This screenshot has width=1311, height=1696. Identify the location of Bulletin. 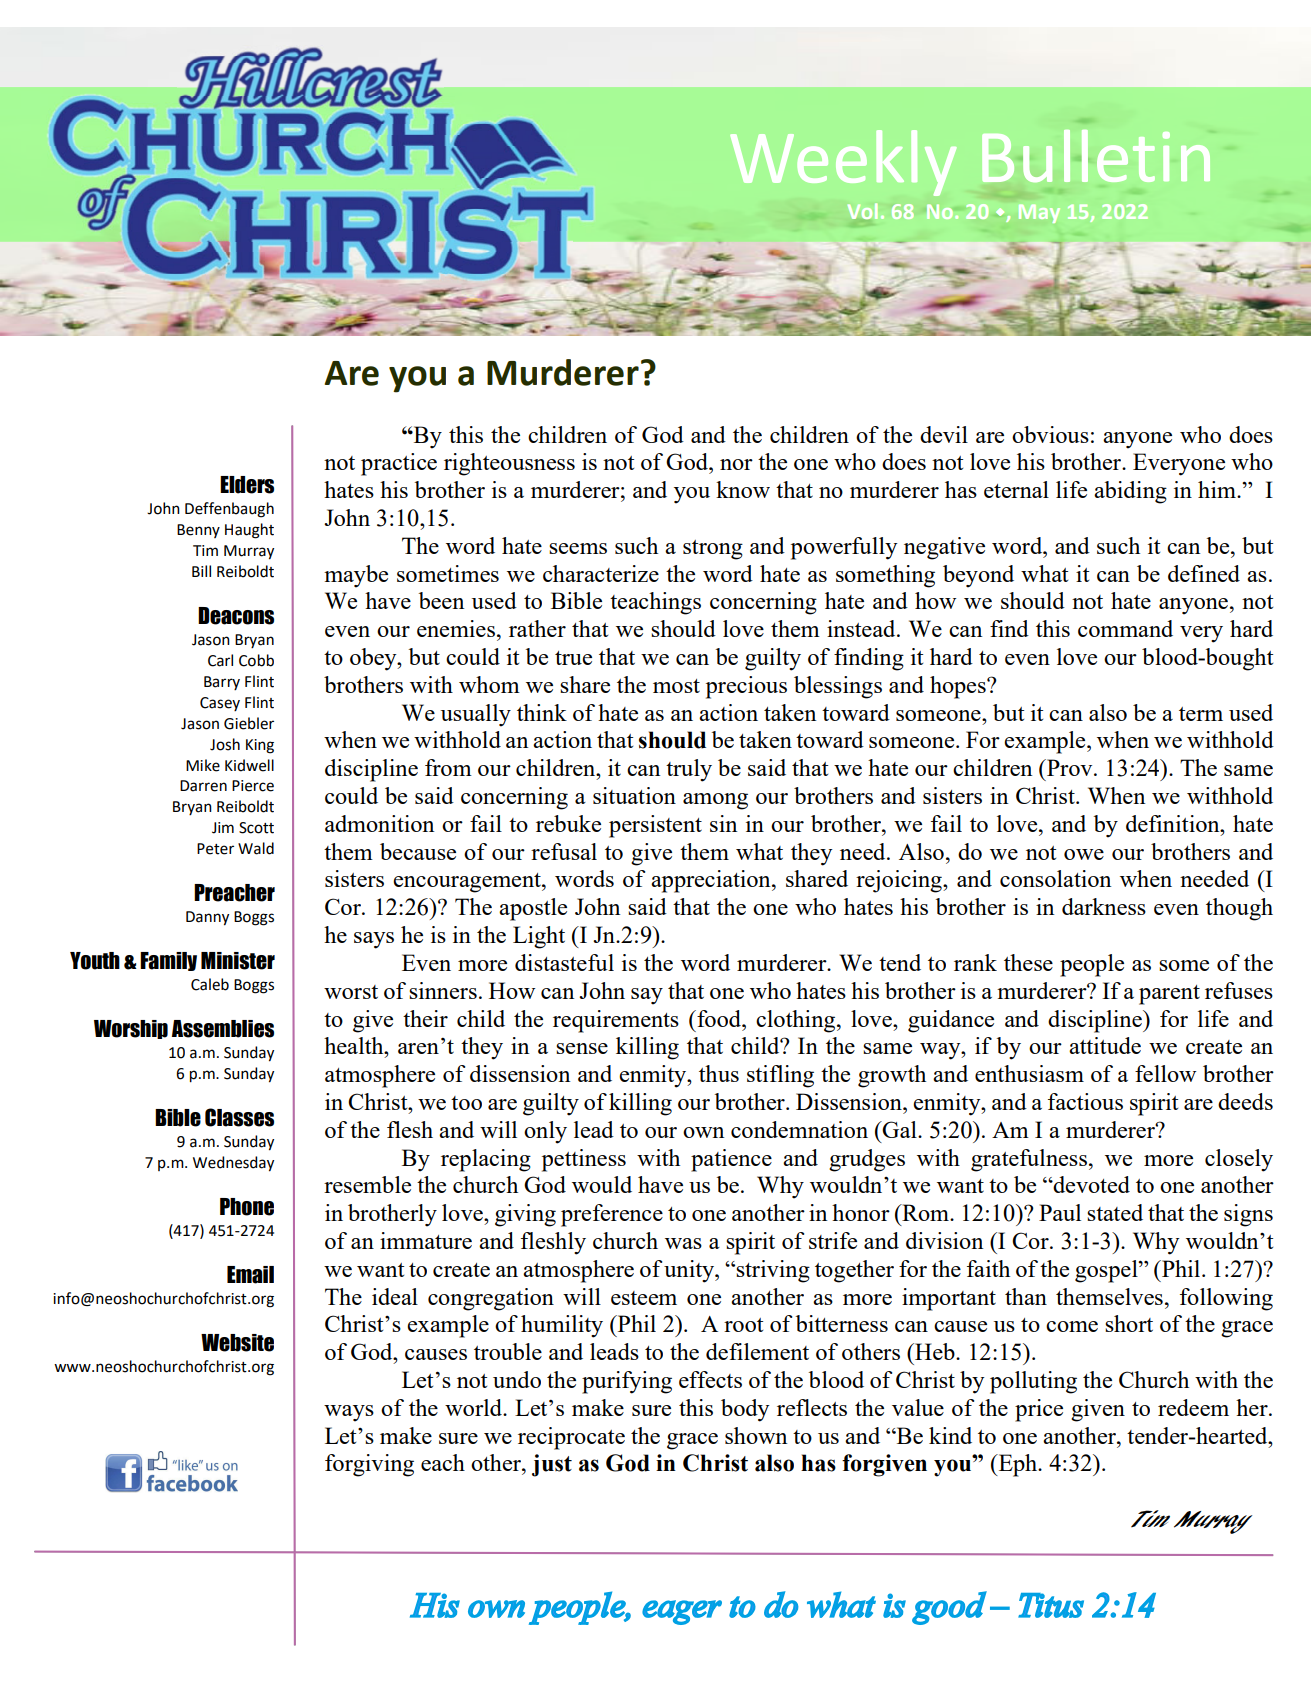
(1096, 156).
